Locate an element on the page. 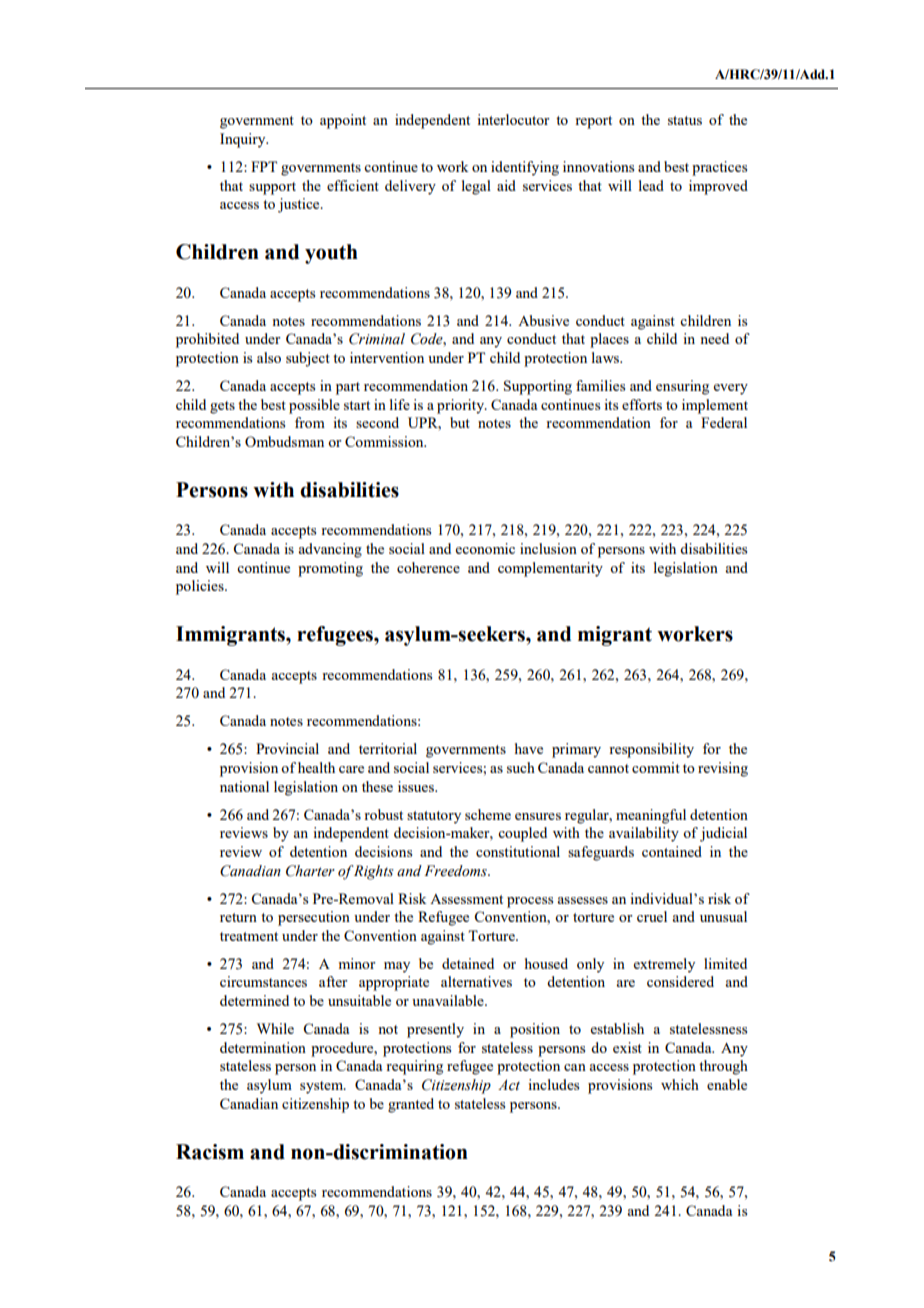 The image size is (924, 1308). Inquiry is located at coordinates (244, 140).
